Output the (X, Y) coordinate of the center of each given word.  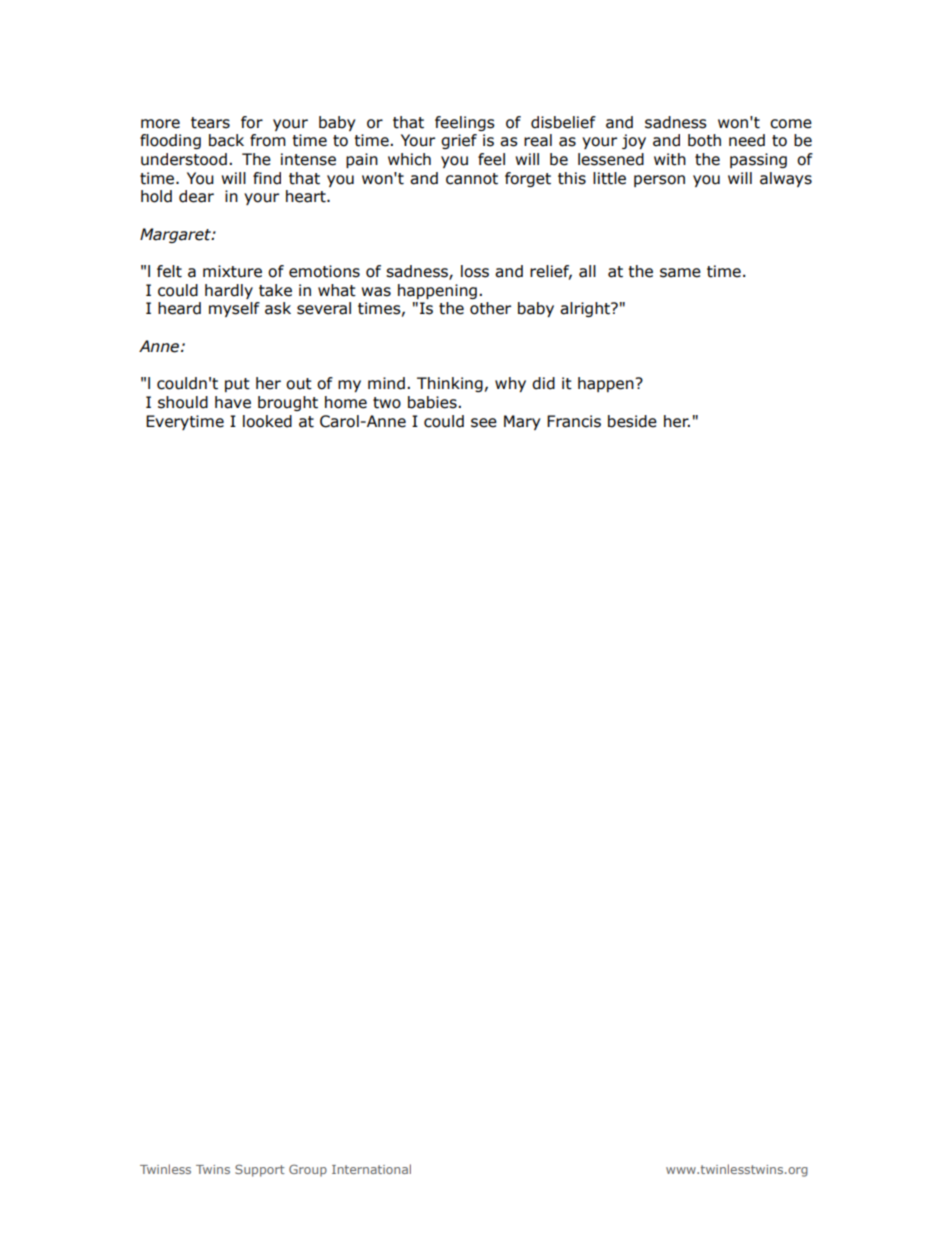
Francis (574, 421)
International (371, 1169)
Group (308, 1170)
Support (260, 1170)
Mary (522, 422)
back (226, 140)
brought (288, 403)
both (704, 140)
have (233, 402)
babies (433, 402)
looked (267, 421)
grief (459, 141)
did (543, 383)
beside (632, 421)
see (484, 423)
